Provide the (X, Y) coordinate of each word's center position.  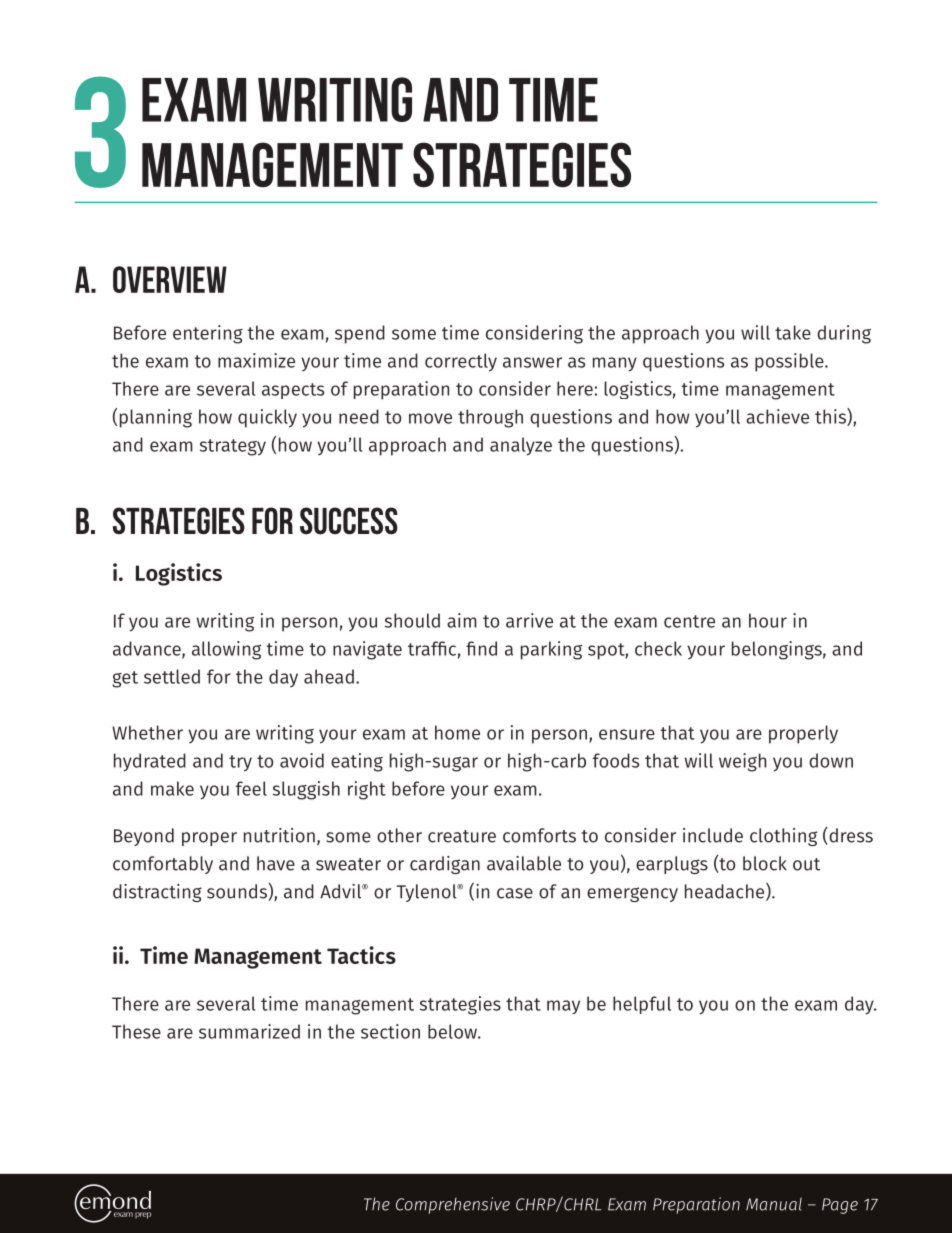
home (457, 732)
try (240, 763)
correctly (461, 362)
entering (208, 334)
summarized (249, 1031)
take (793, 332)
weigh (742, 762)
